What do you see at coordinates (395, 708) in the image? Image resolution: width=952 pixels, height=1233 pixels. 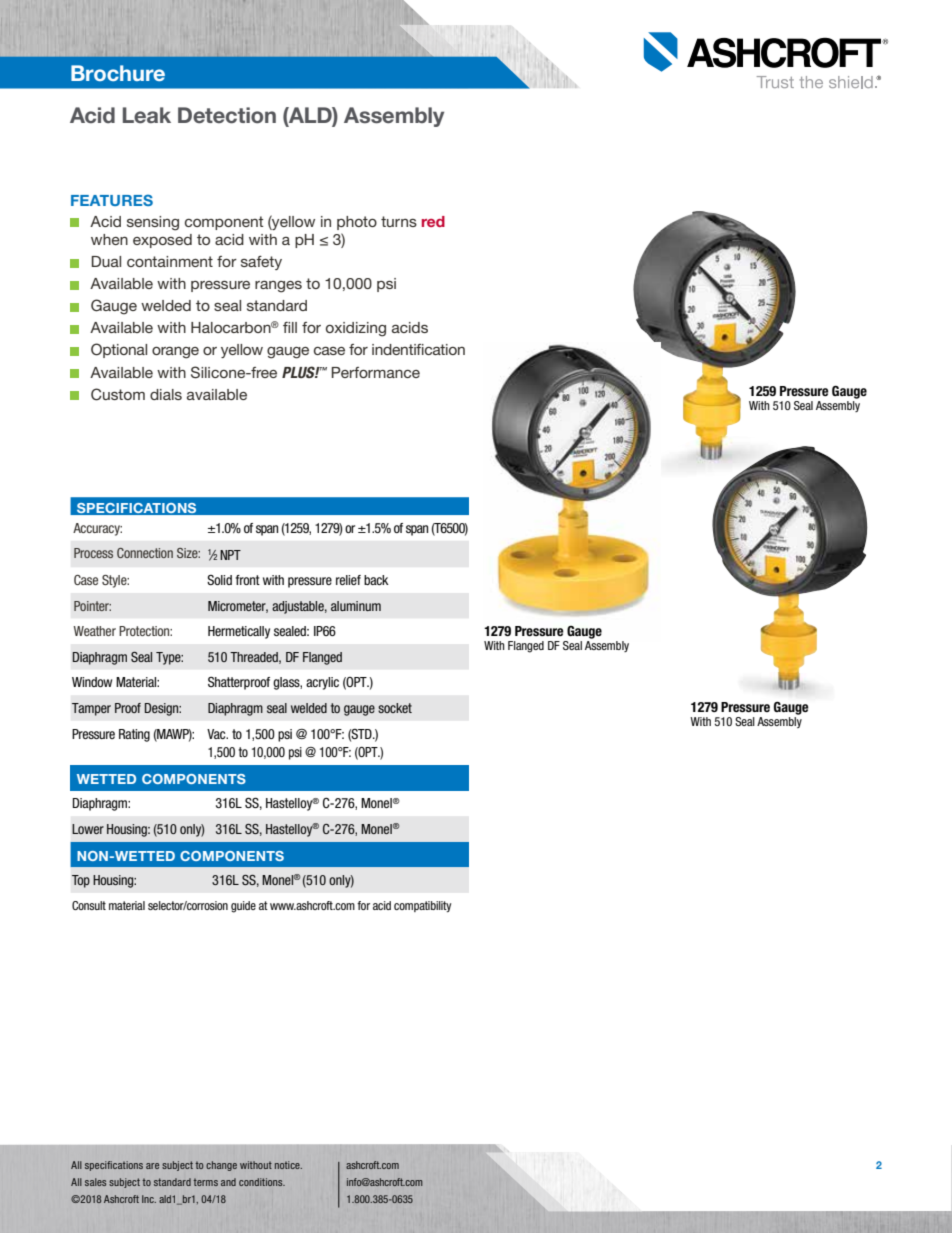 I see `socket` at bounding box center [395, 708].
